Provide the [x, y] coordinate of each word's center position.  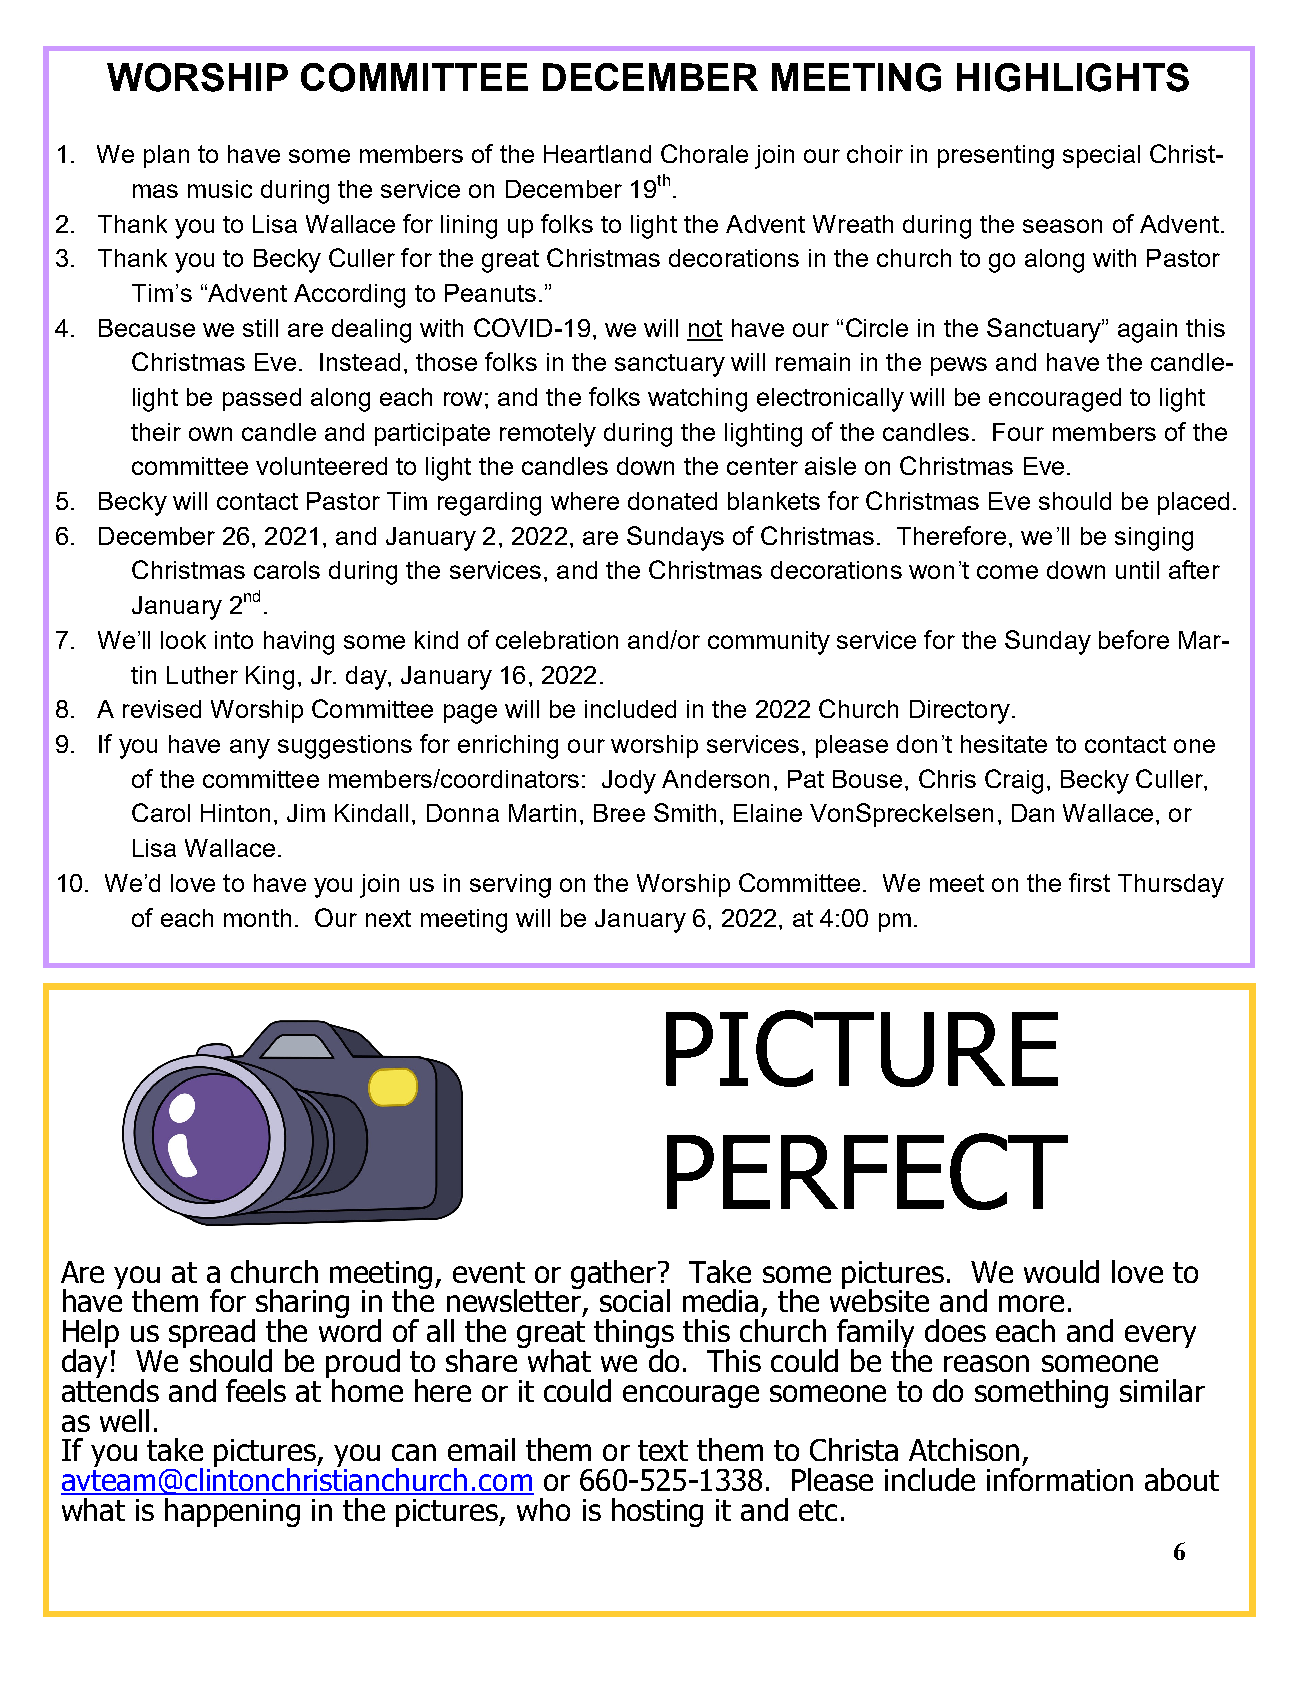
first [1089, 882]
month [257, 918]
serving [510, 886]
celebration [557, 640]
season [1062, 226]
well [124, 1420]
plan [166, 156]
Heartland [597, 154]
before [1134, 639]
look [183, 640]
